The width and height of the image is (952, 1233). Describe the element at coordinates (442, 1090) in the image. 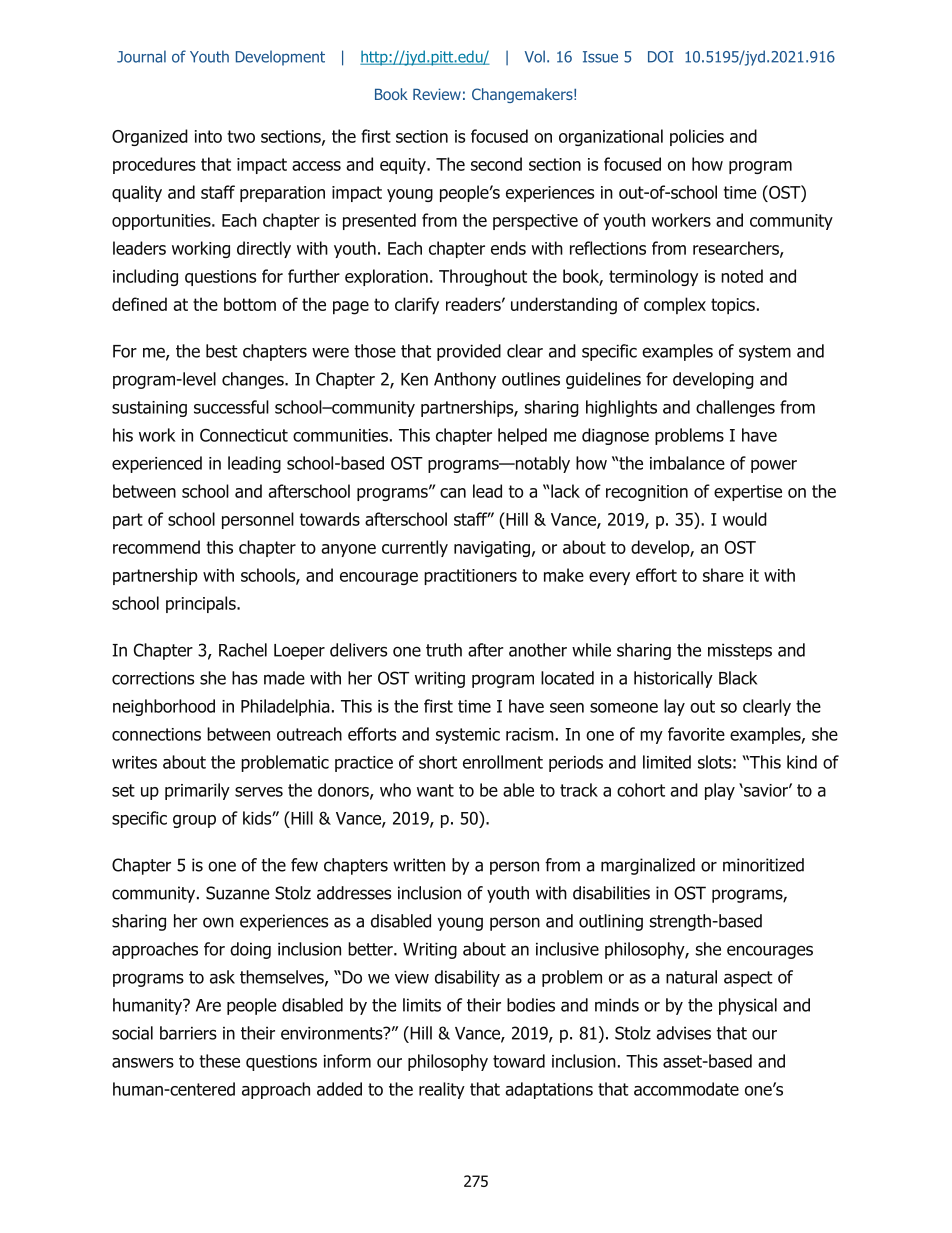

I see `reality` at that location.
